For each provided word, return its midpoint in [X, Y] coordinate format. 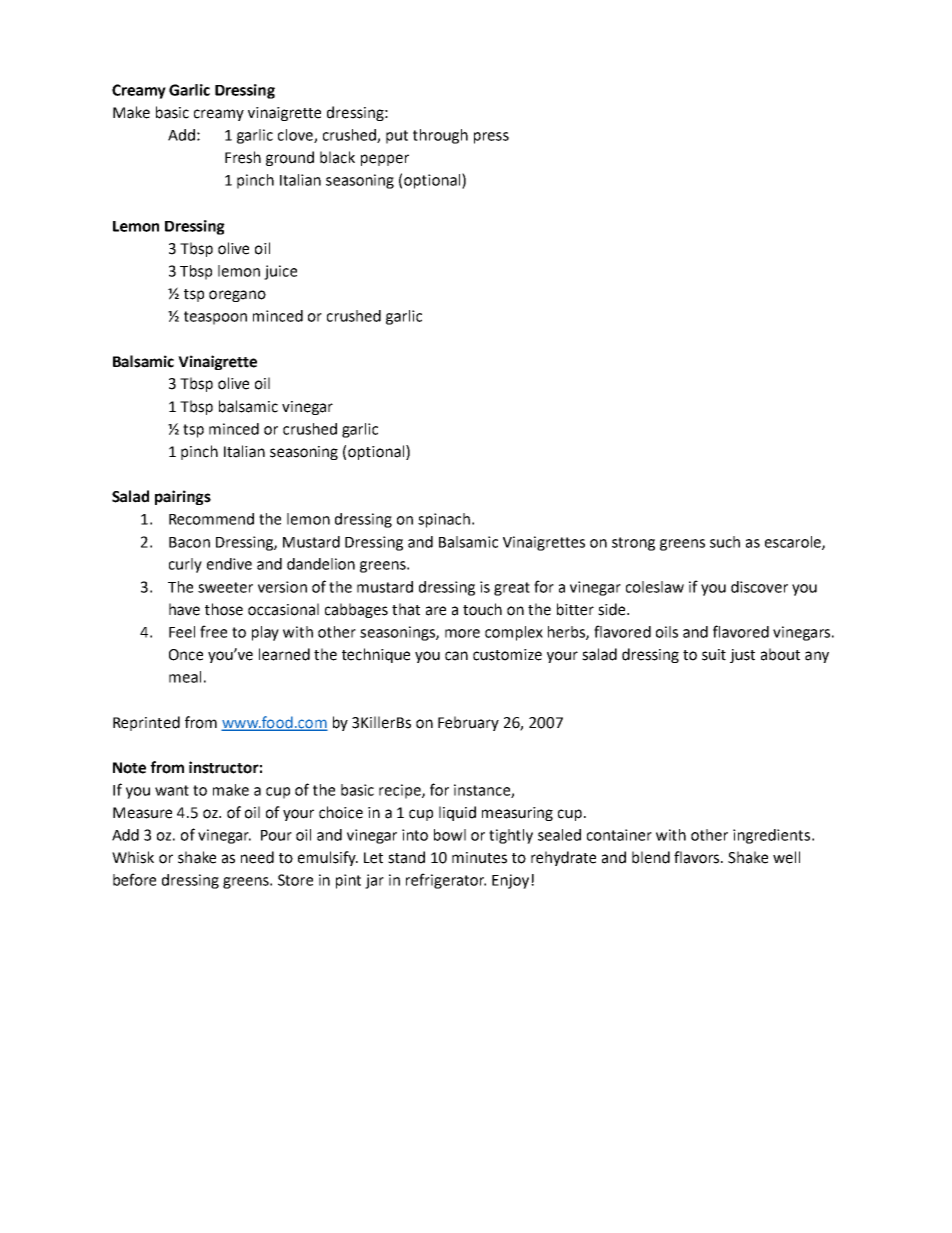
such [725, 542]
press [491, 138]
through [440, 136]
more [462, 633]
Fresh [243, 157]
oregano [237, 296]
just [742, 656]
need [257, 857]
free [213, 631]
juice [280, 272]
